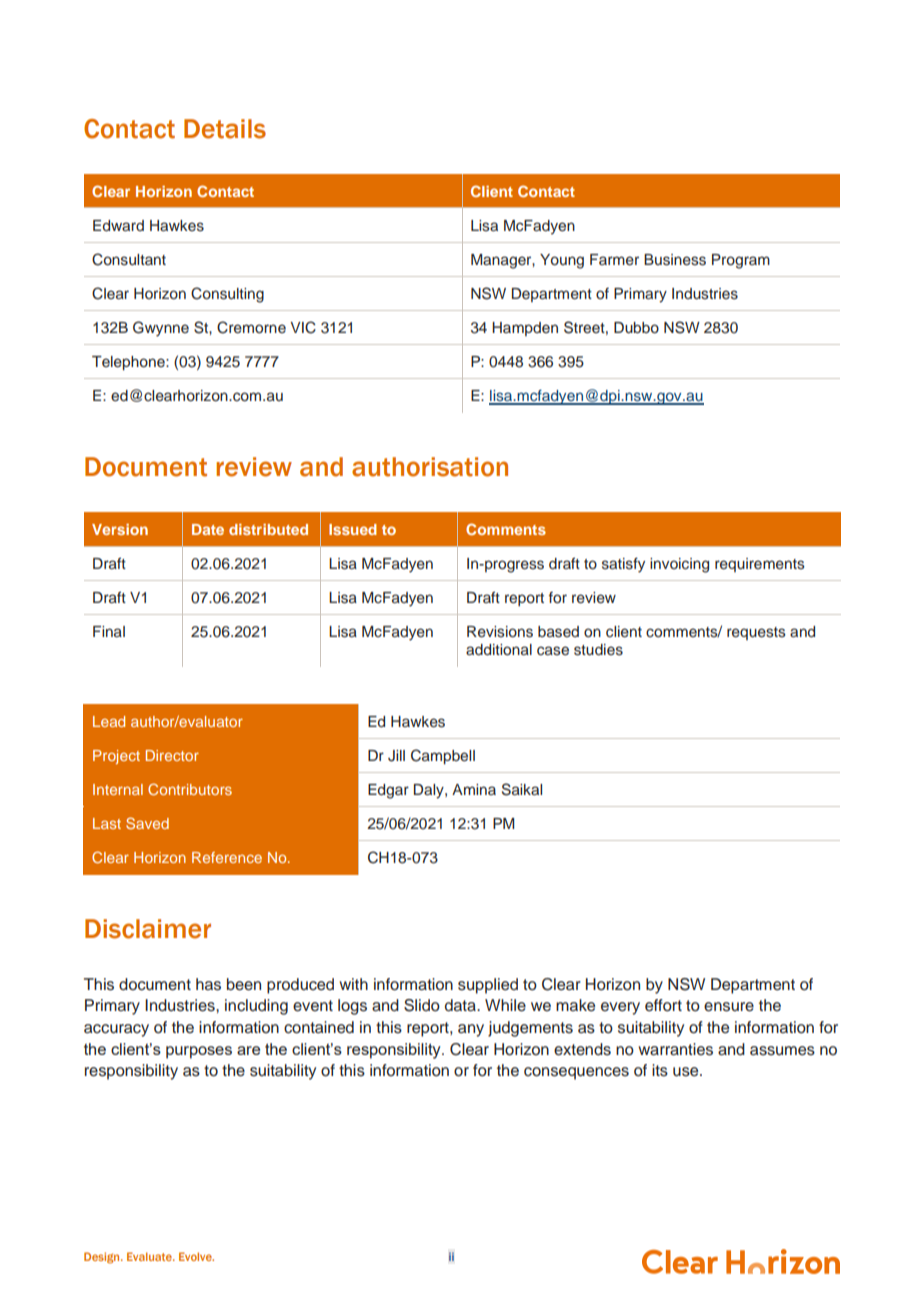  What do you see at coordinates (562, 261) in the document?
I see `Young` at bounding box center [562, 261].
